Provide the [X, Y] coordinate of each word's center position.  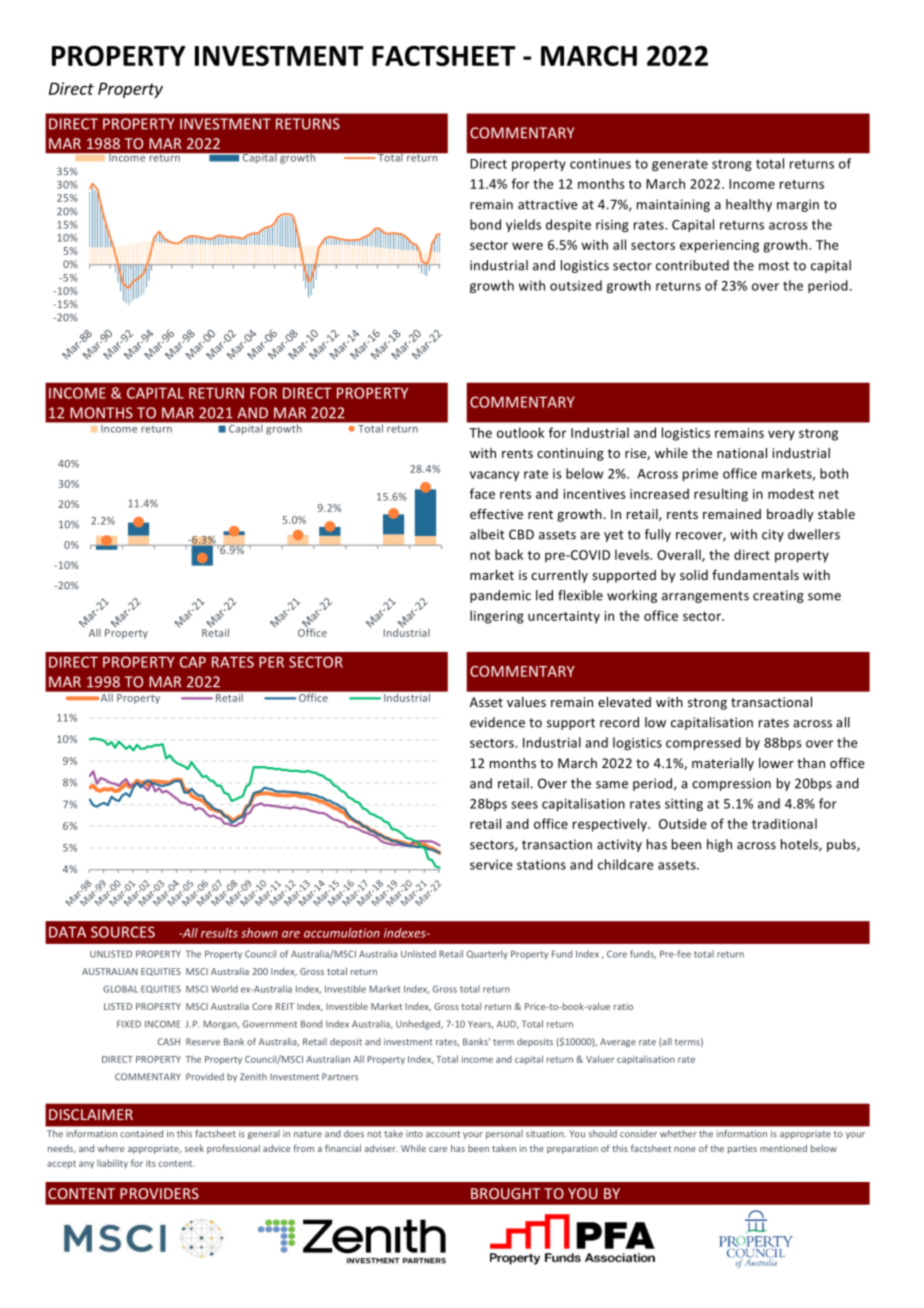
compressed [703, 743]
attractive [547, 204]
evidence [497, 722]
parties [742, 1149]
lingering [497, 617]
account [443, 1134]
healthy [749, 205]
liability [112, 1164]
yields [523, 225]
